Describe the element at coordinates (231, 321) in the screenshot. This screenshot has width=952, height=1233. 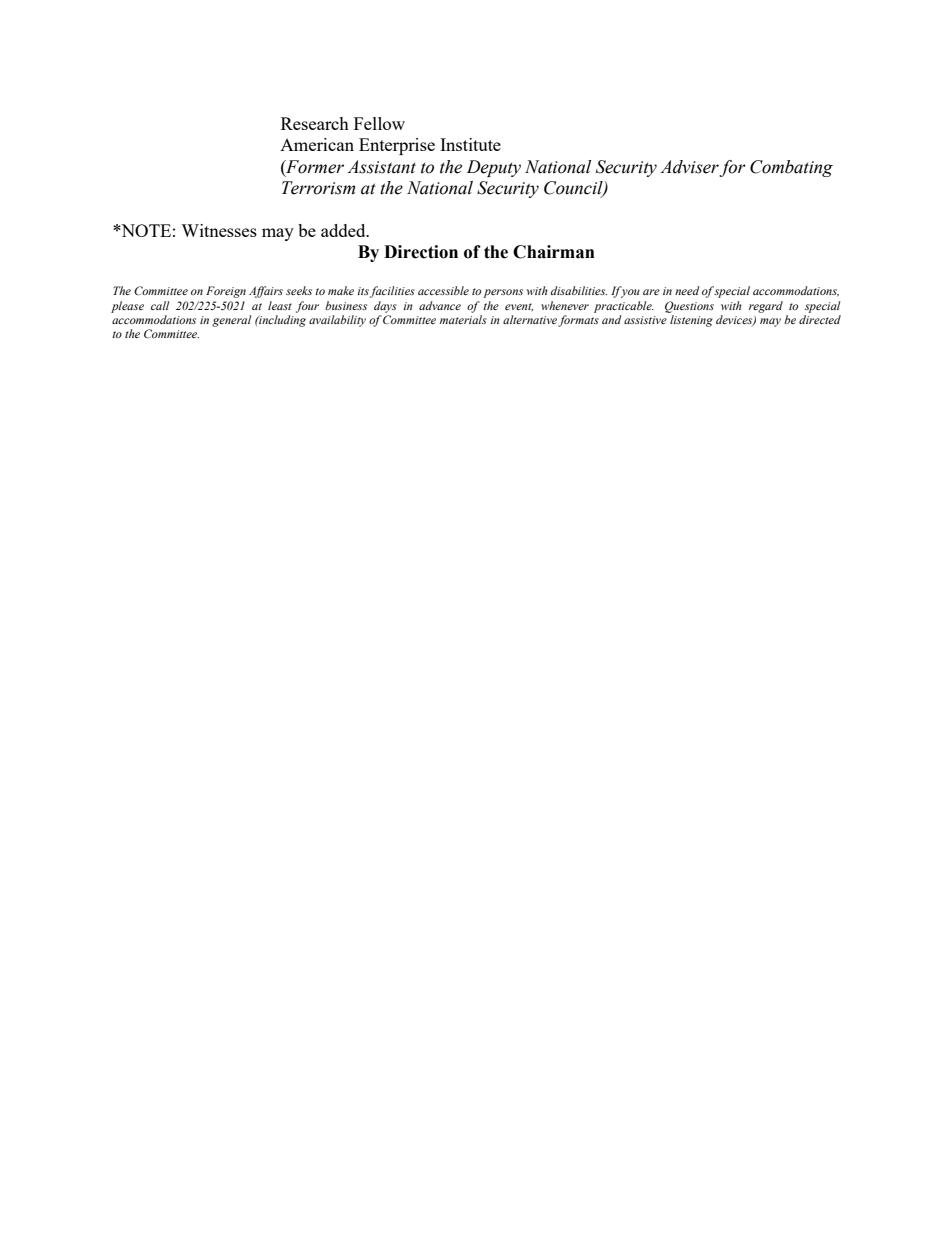
I see `general` at that location.
